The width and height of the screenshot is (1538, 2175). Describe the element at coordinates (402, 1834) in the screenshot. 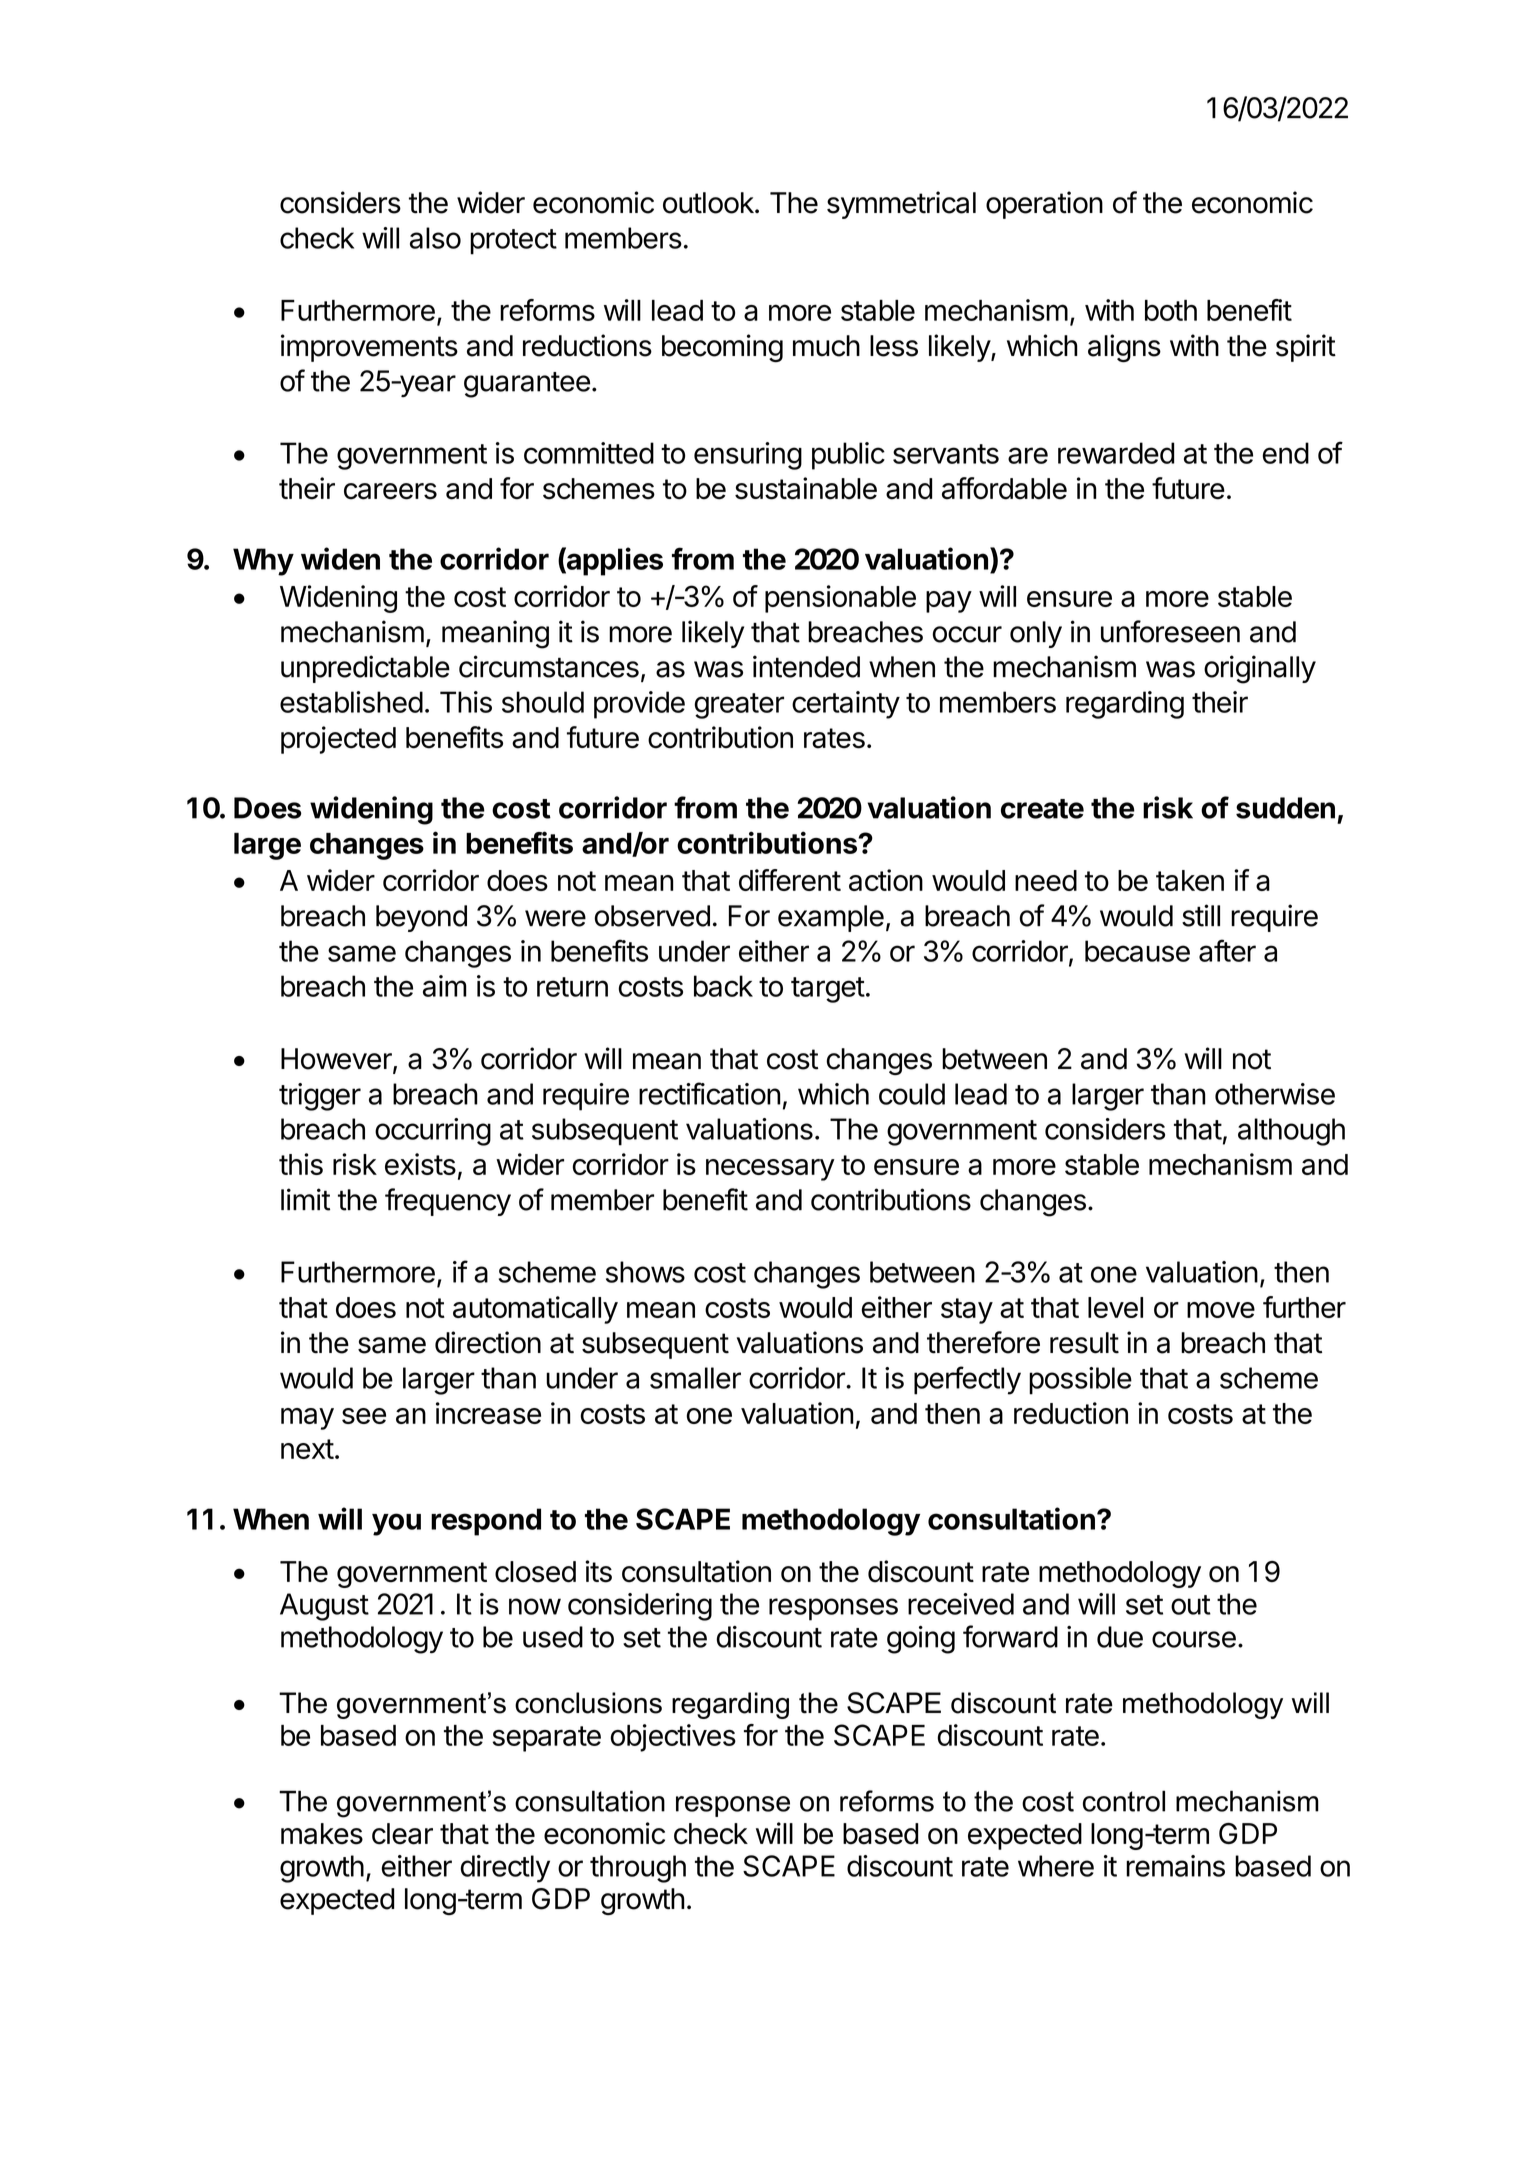

I see `clear` at that location.
